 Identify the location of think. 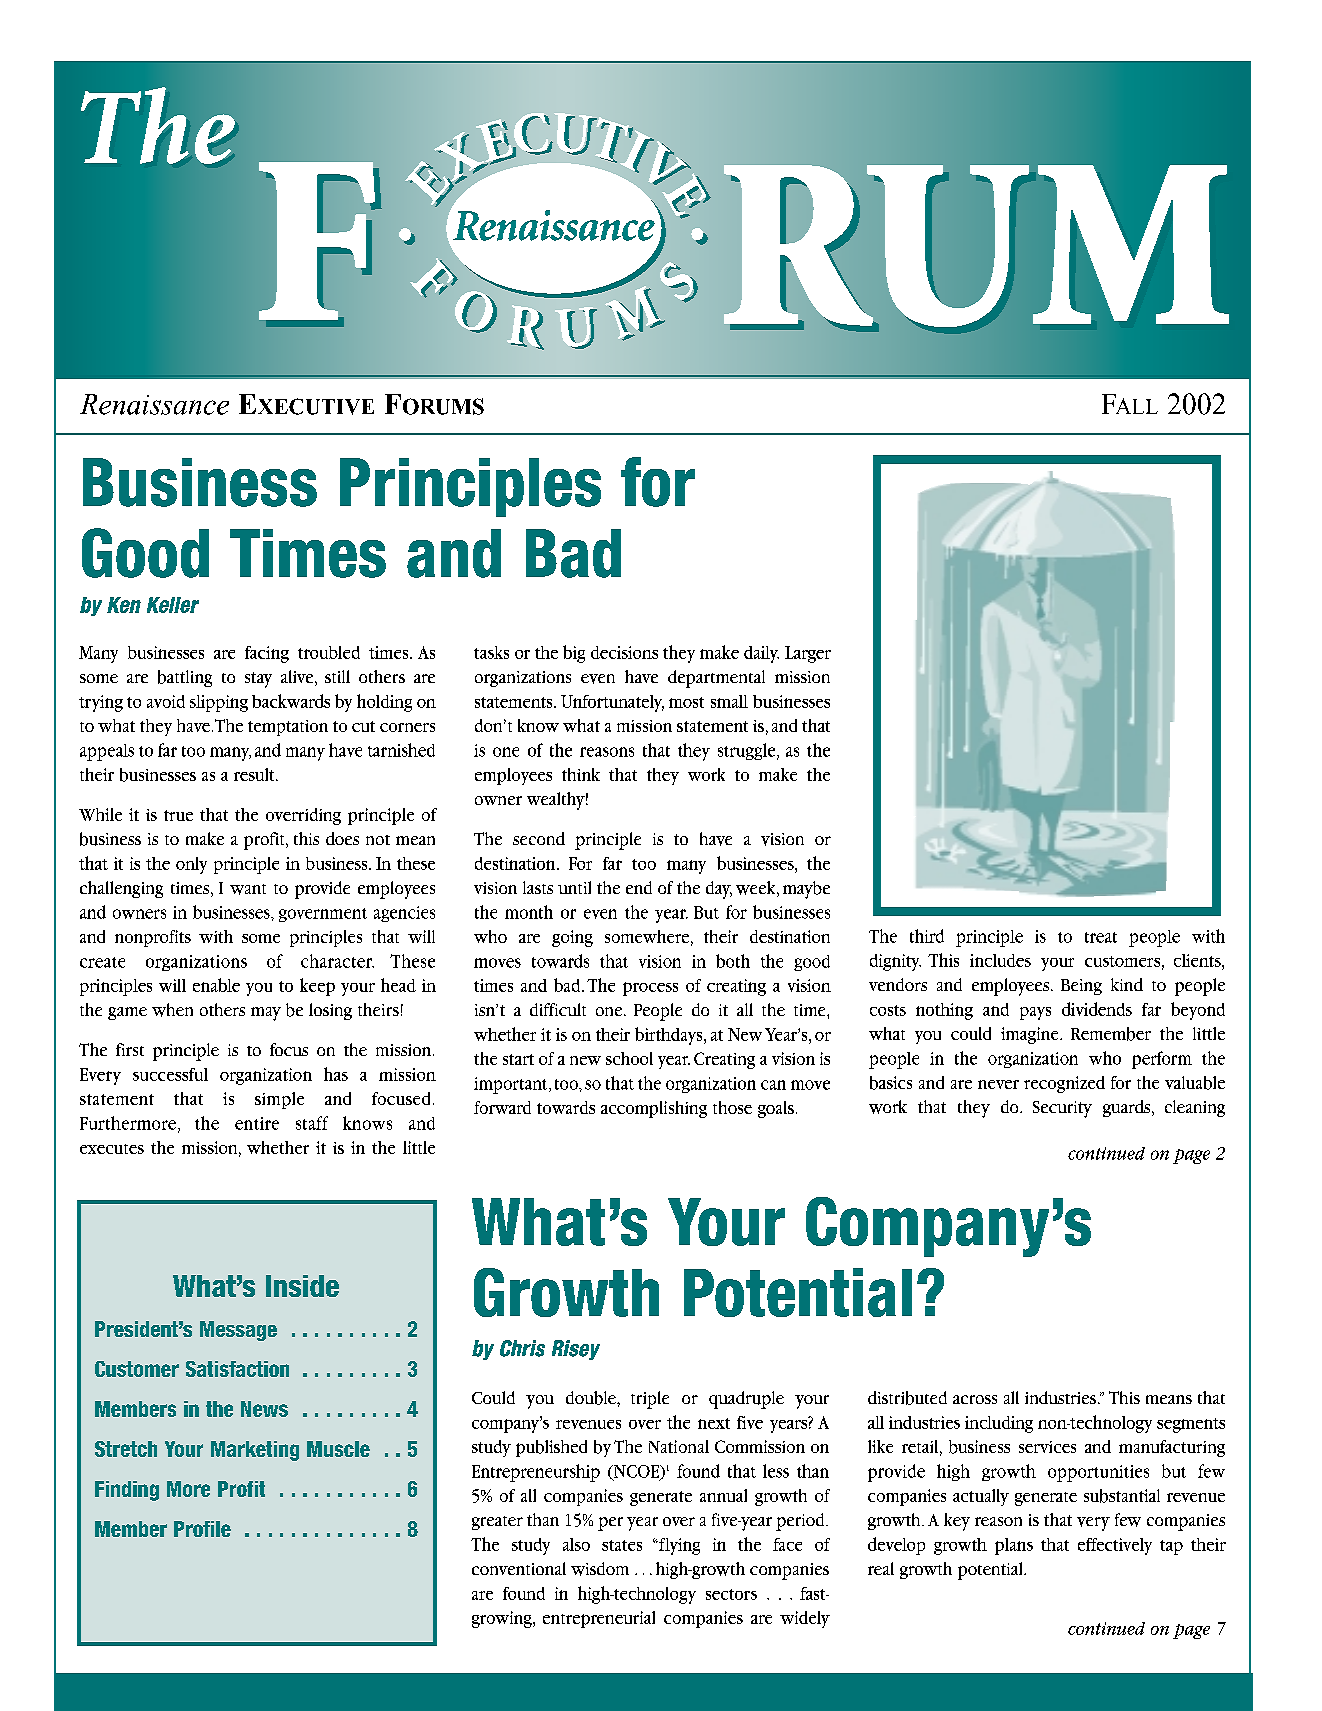
(581, 774).
